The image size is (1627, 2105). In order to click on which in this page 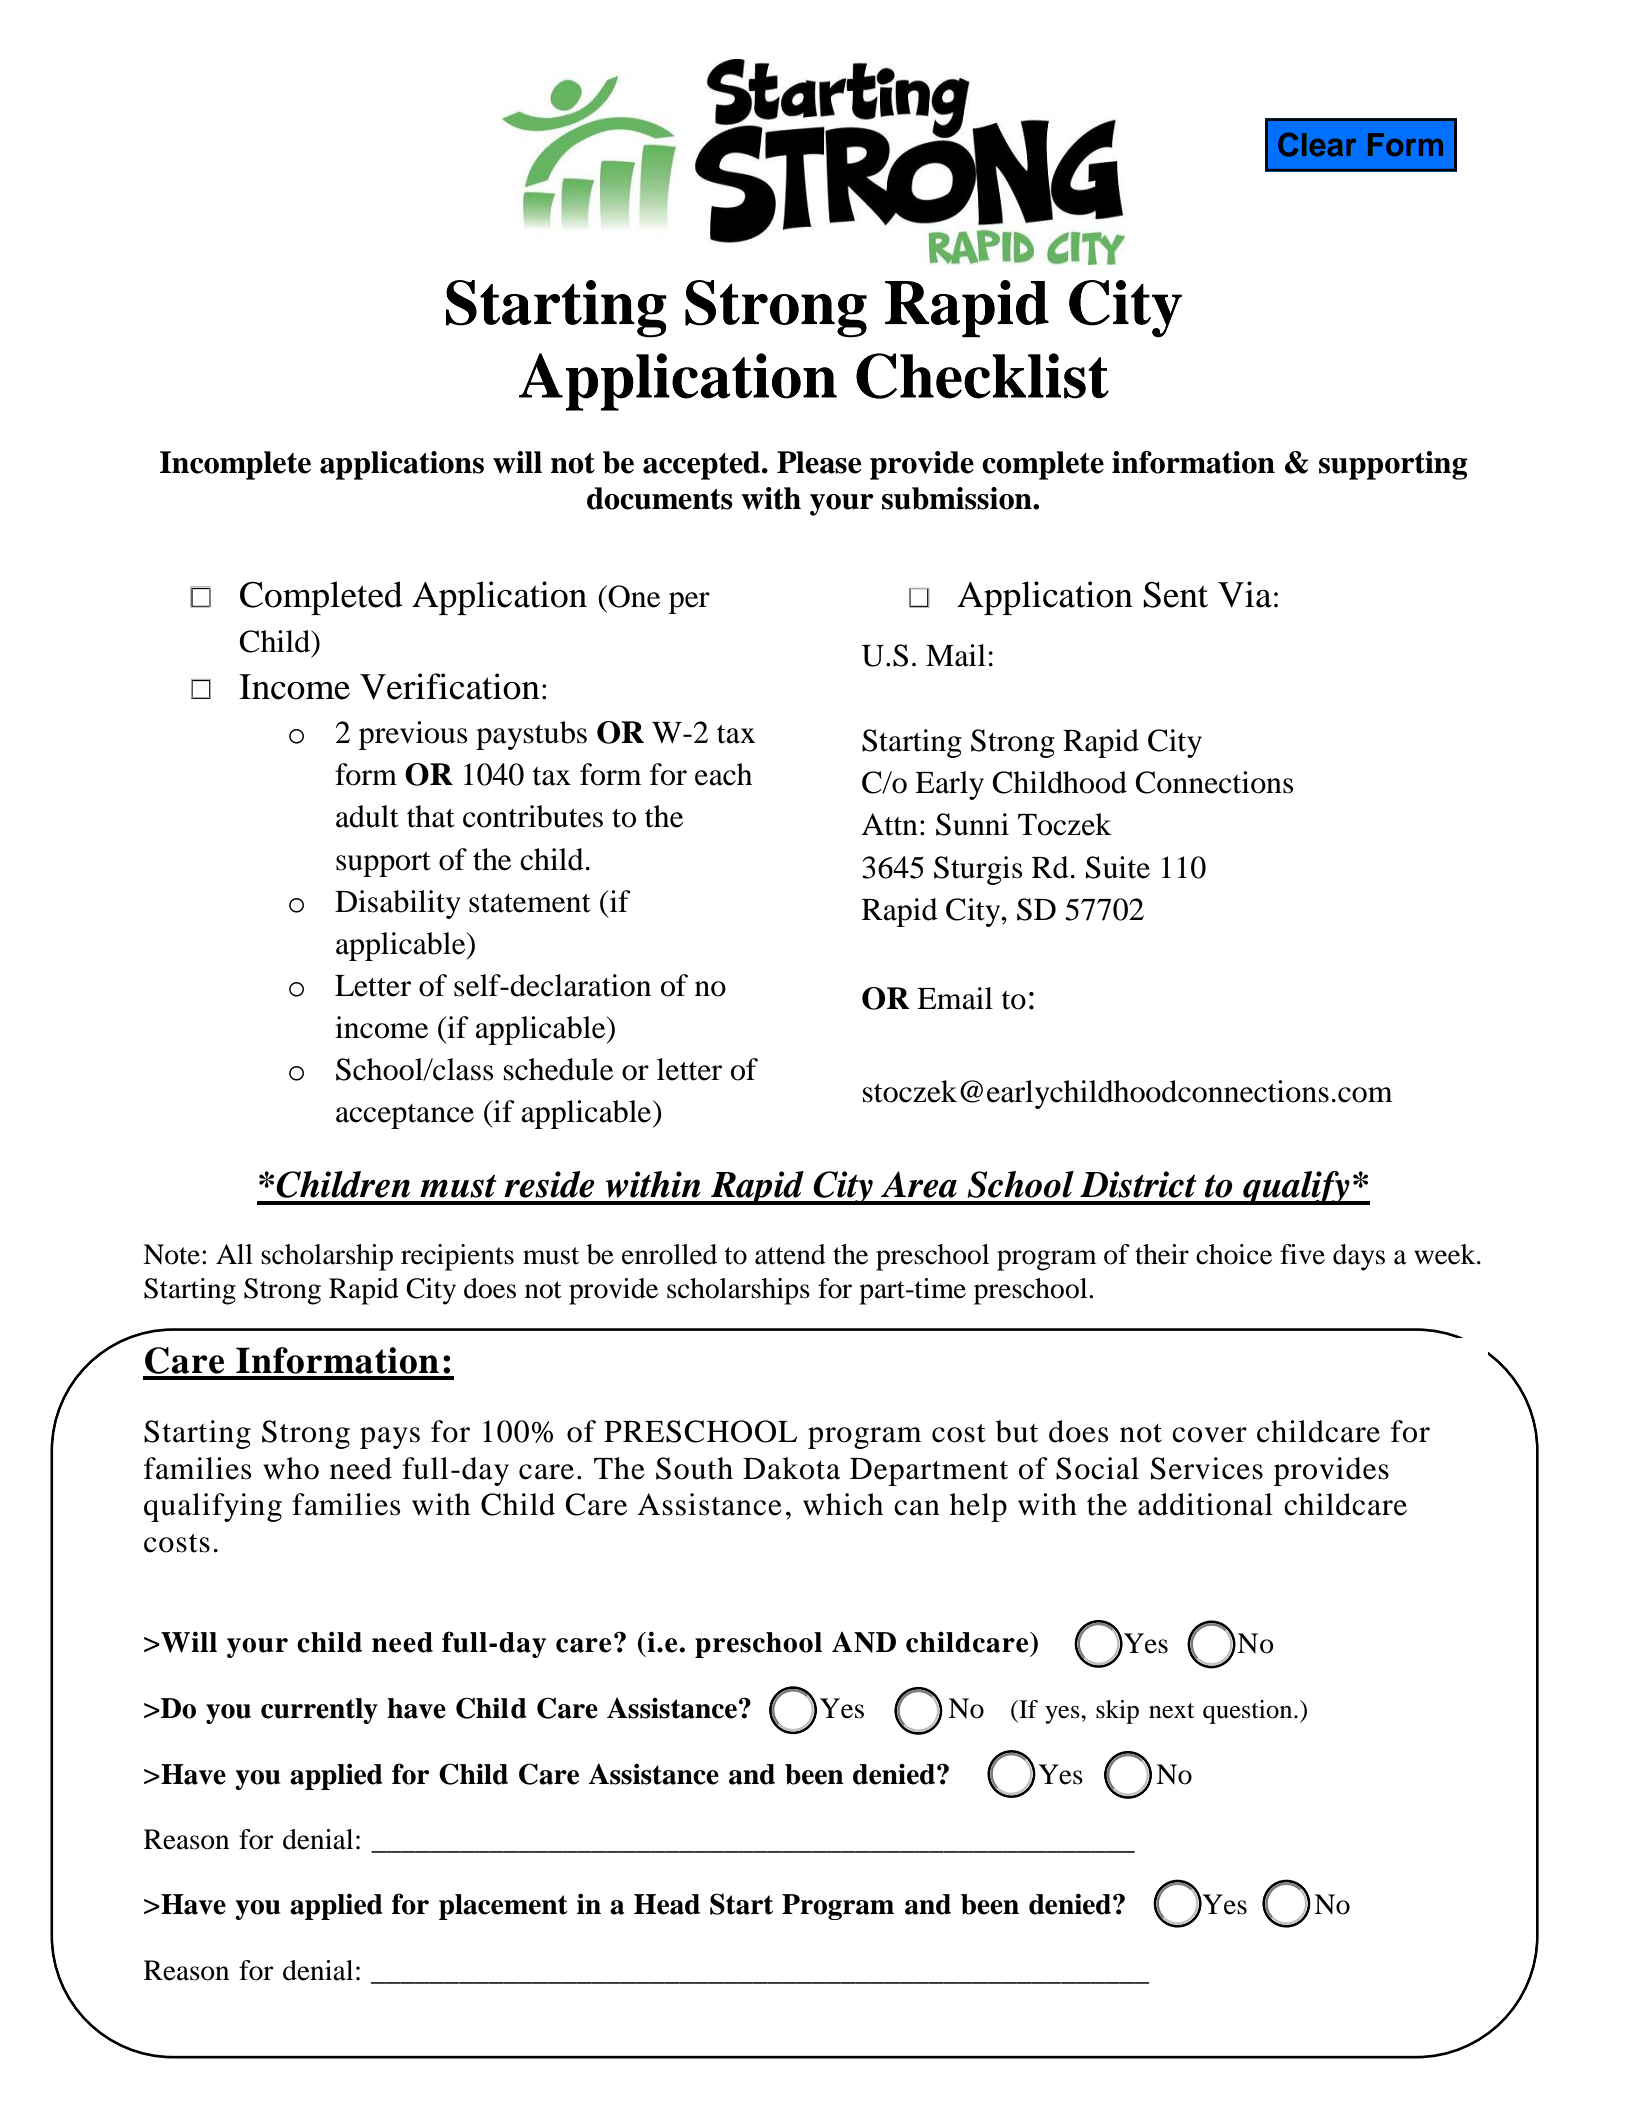, I will do `click(843, 1504)`.
